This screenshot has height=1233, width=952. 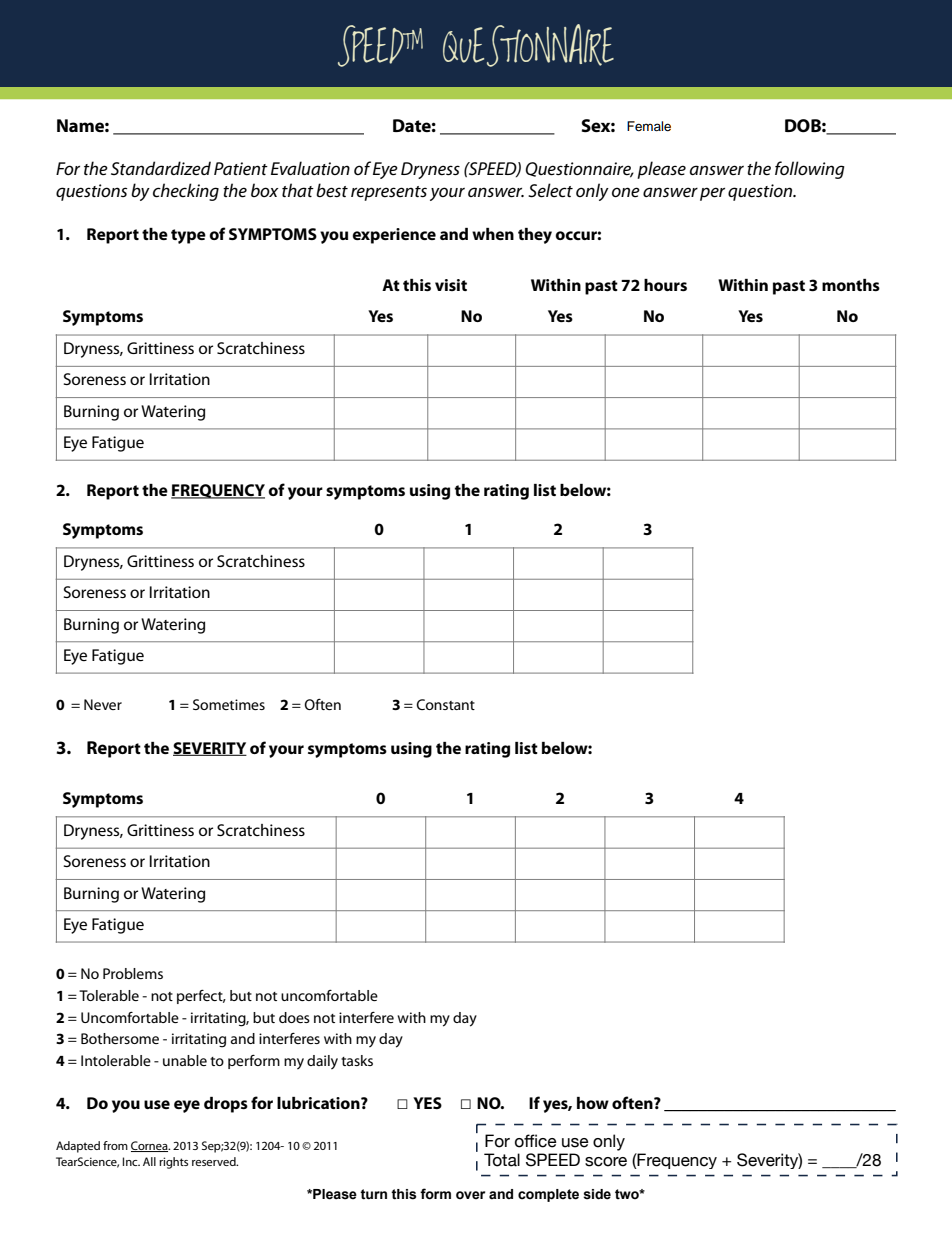 What do you see at coordinates (606, 1162) in the screenshot?
I see `score` at bounding box center [606, 1162].
